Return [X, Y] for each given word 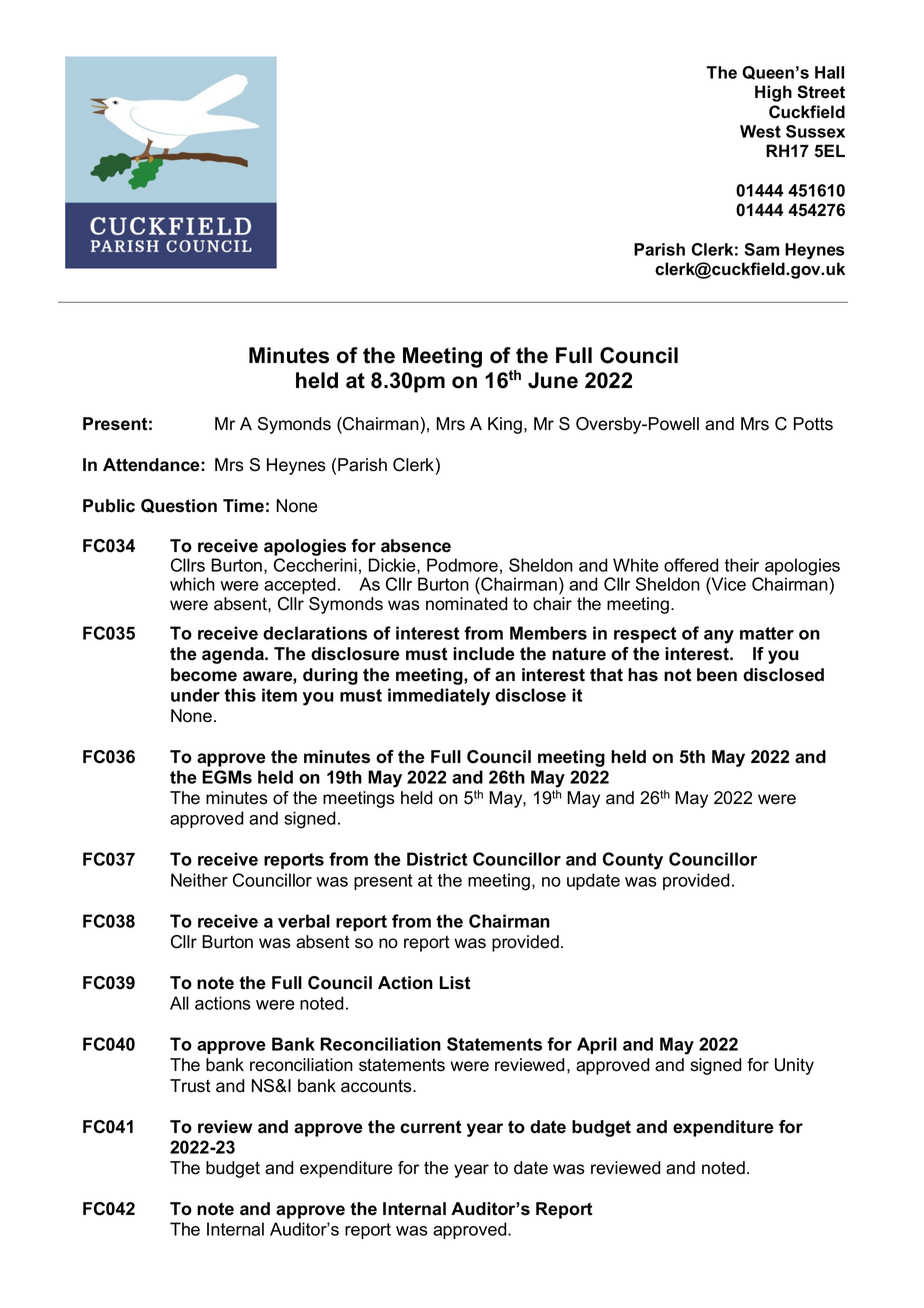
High [773, 93]
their [742, 565]
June [553, 380]
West [760, 131]
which [192, 584]
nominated [467, 604]
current [431, 1127]
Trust [190, 1086]
